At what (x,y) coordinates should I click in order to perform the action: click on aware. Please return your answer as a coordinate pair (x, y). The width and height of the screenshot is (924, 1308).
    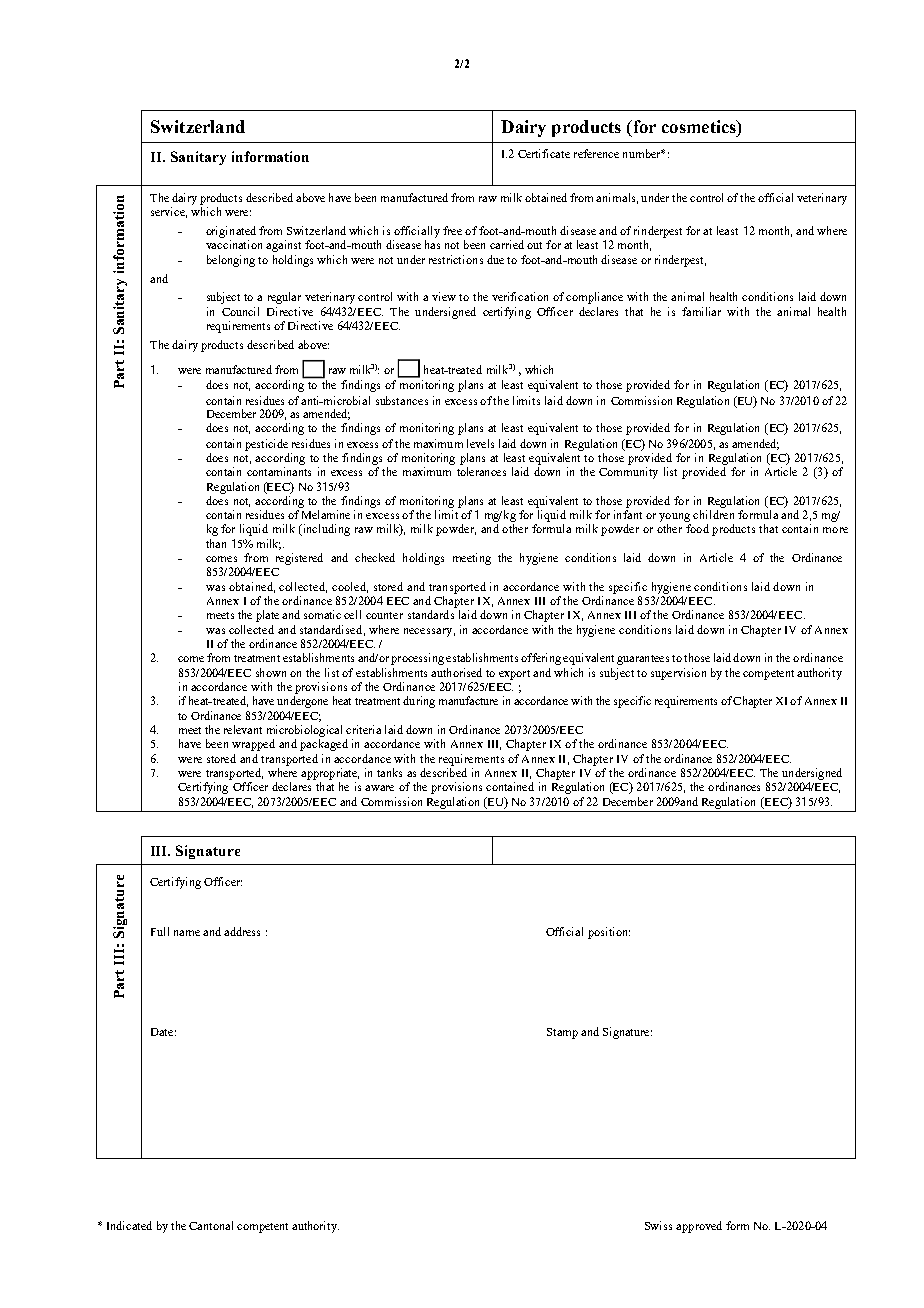
    Looking at the image, I should click on (379, 788).
